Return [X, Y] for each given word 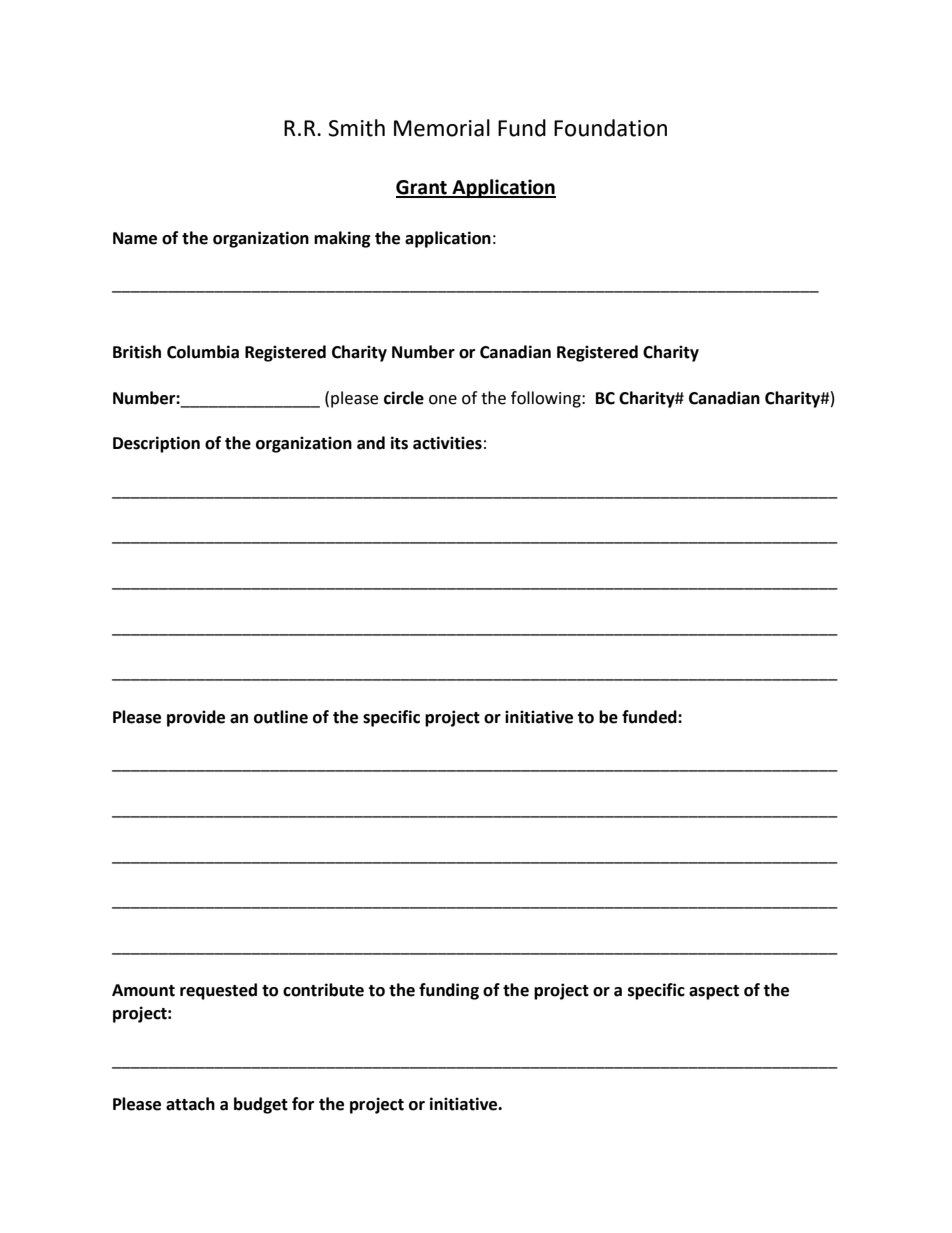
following [547, 399]
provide [196, 718]
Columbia [203, 352]
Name [135, 238]
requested [218, 991]
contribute [323, 990]
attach [190, 1104]
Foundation [610, 128]
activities [447, 443]
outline [281, 717]
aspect [714, 992]
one [443, 400]
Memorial [442, 128]
